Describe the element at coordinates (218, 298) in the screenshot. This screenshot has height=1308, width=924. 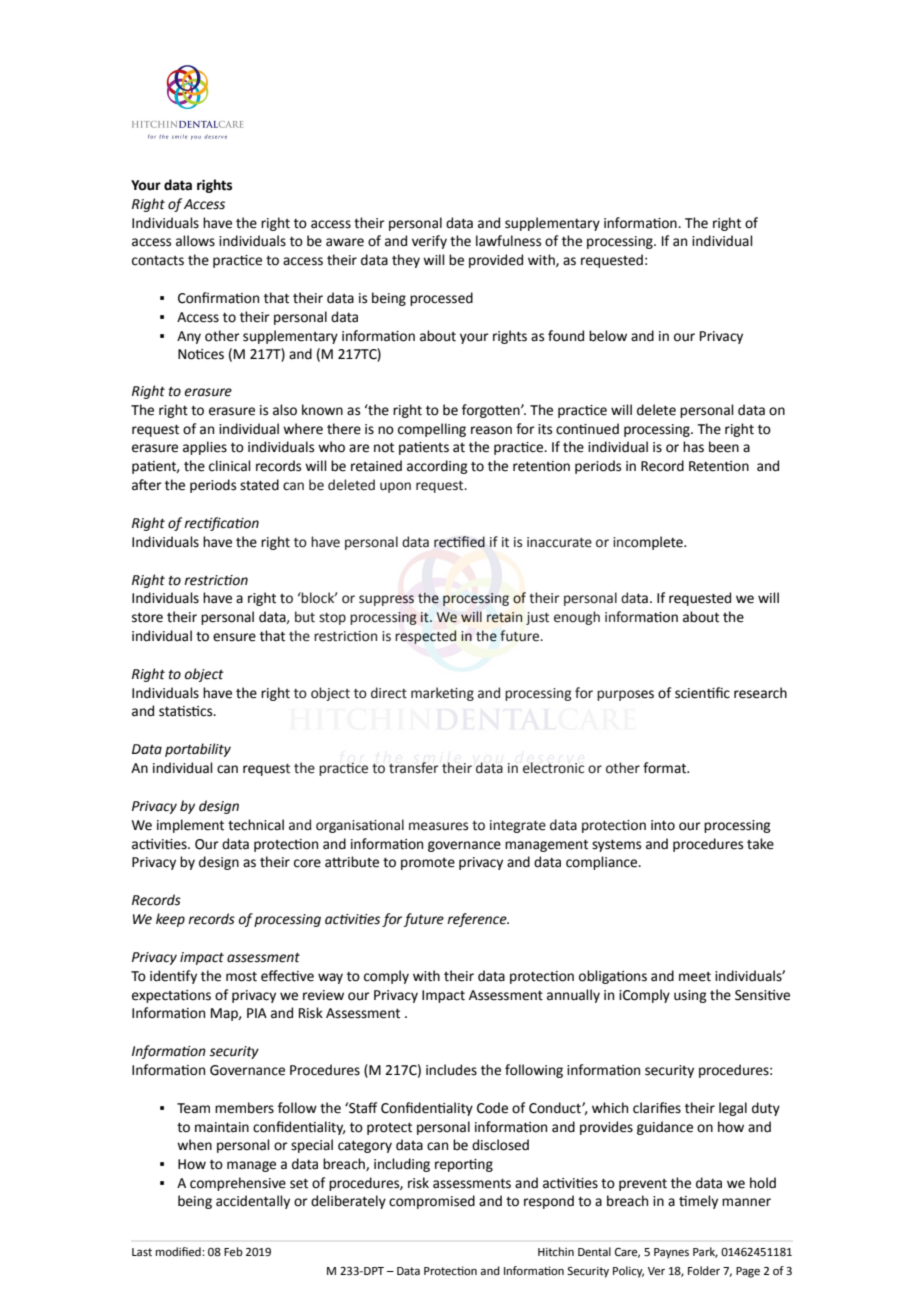
I see `Confirmation` at that location.
